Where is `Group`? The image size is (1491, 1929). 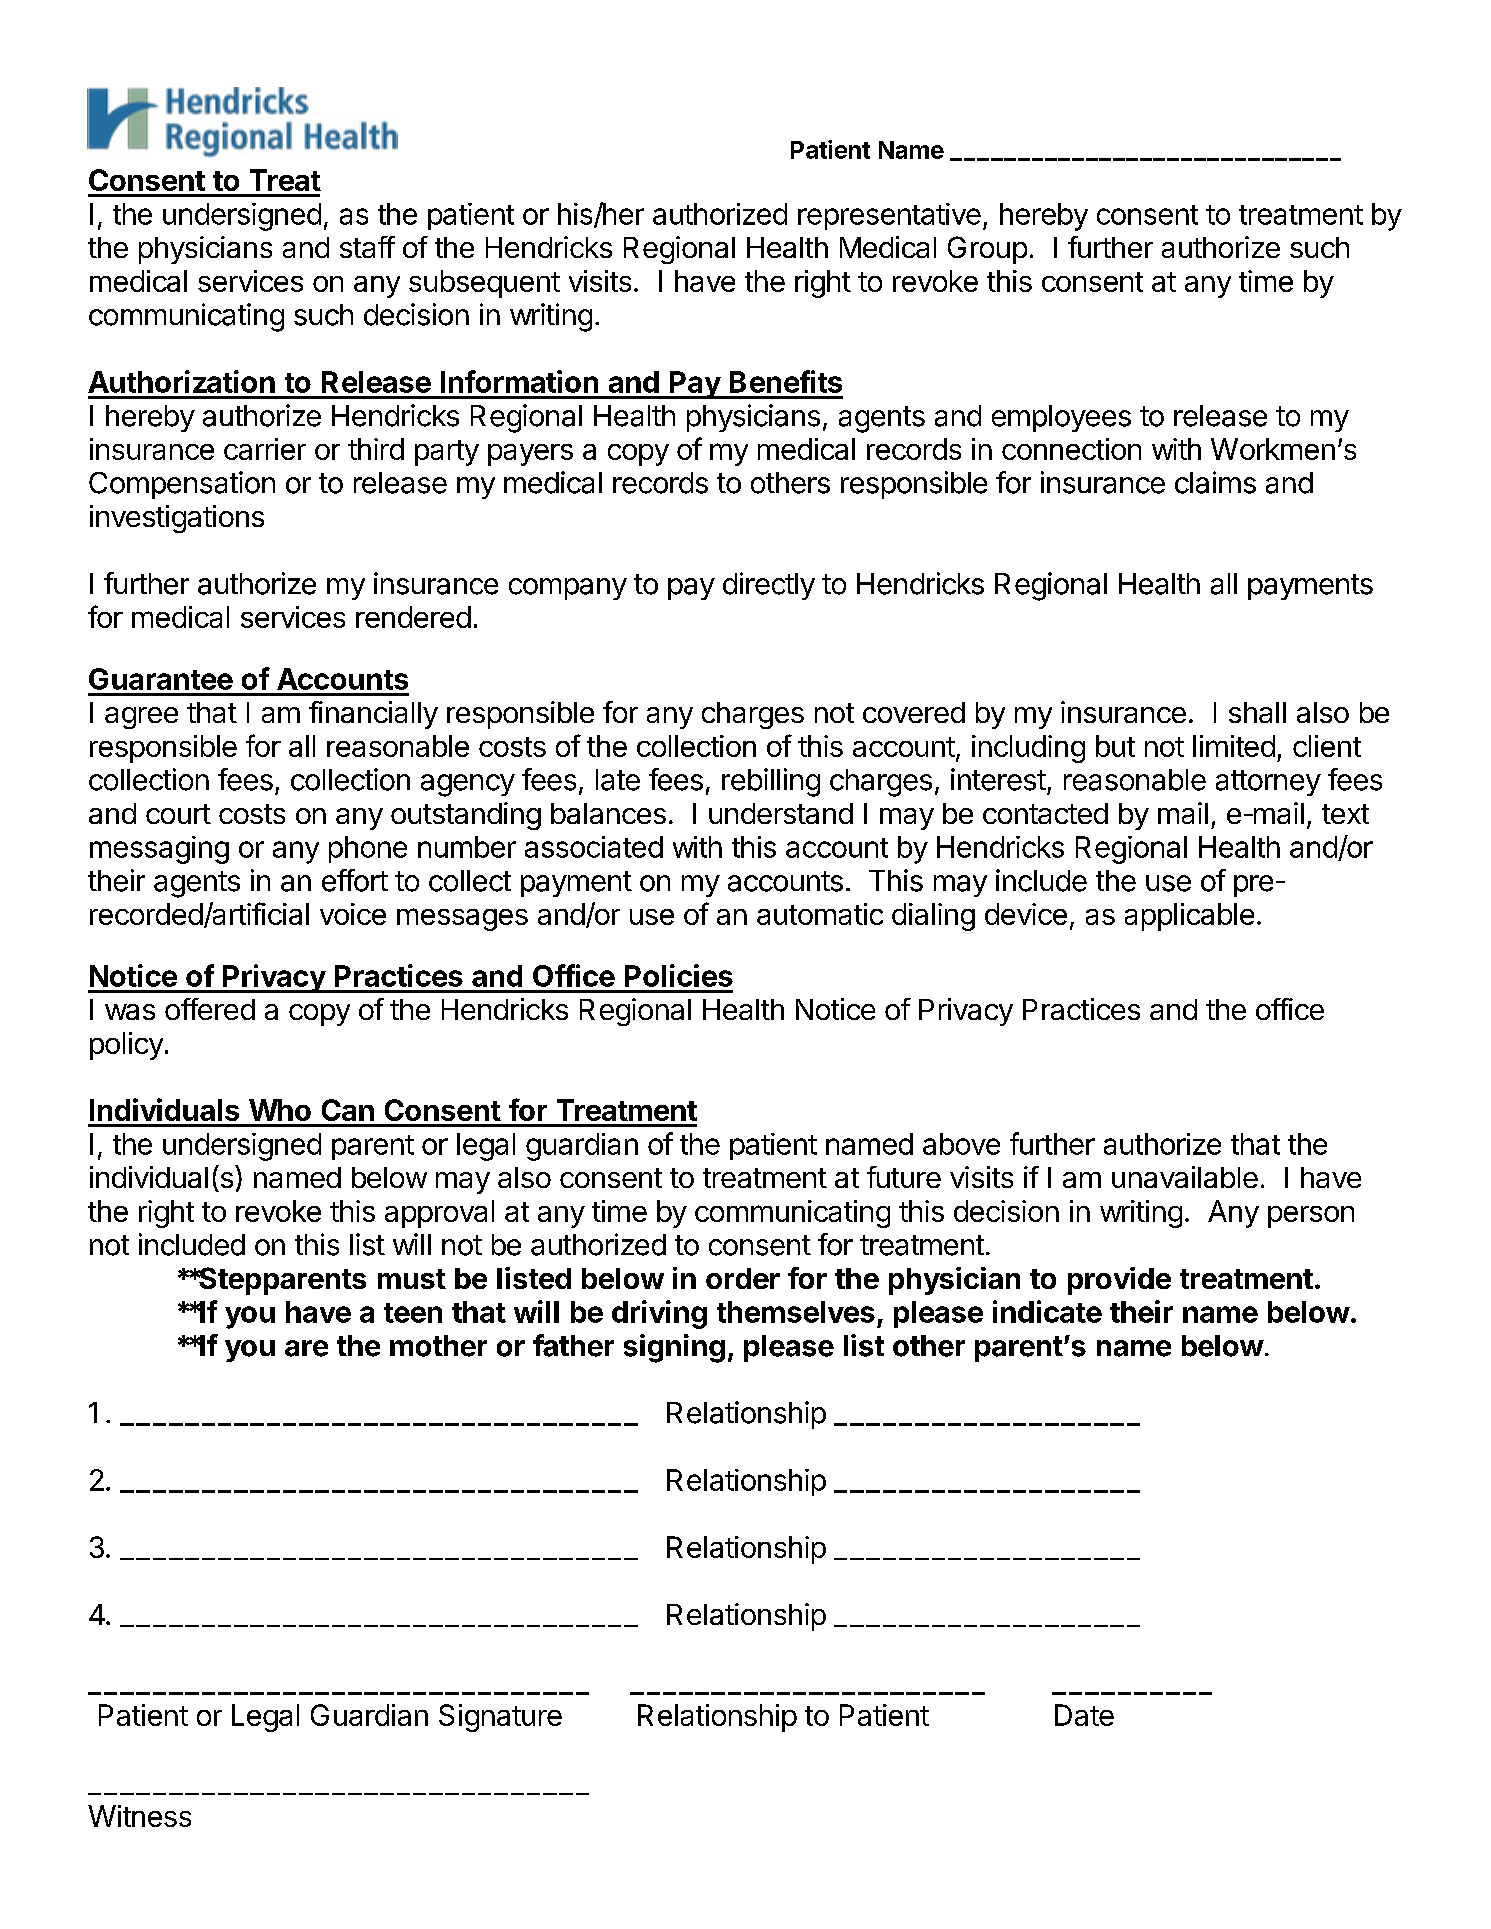 Group is located at coordinates (987, 250).
